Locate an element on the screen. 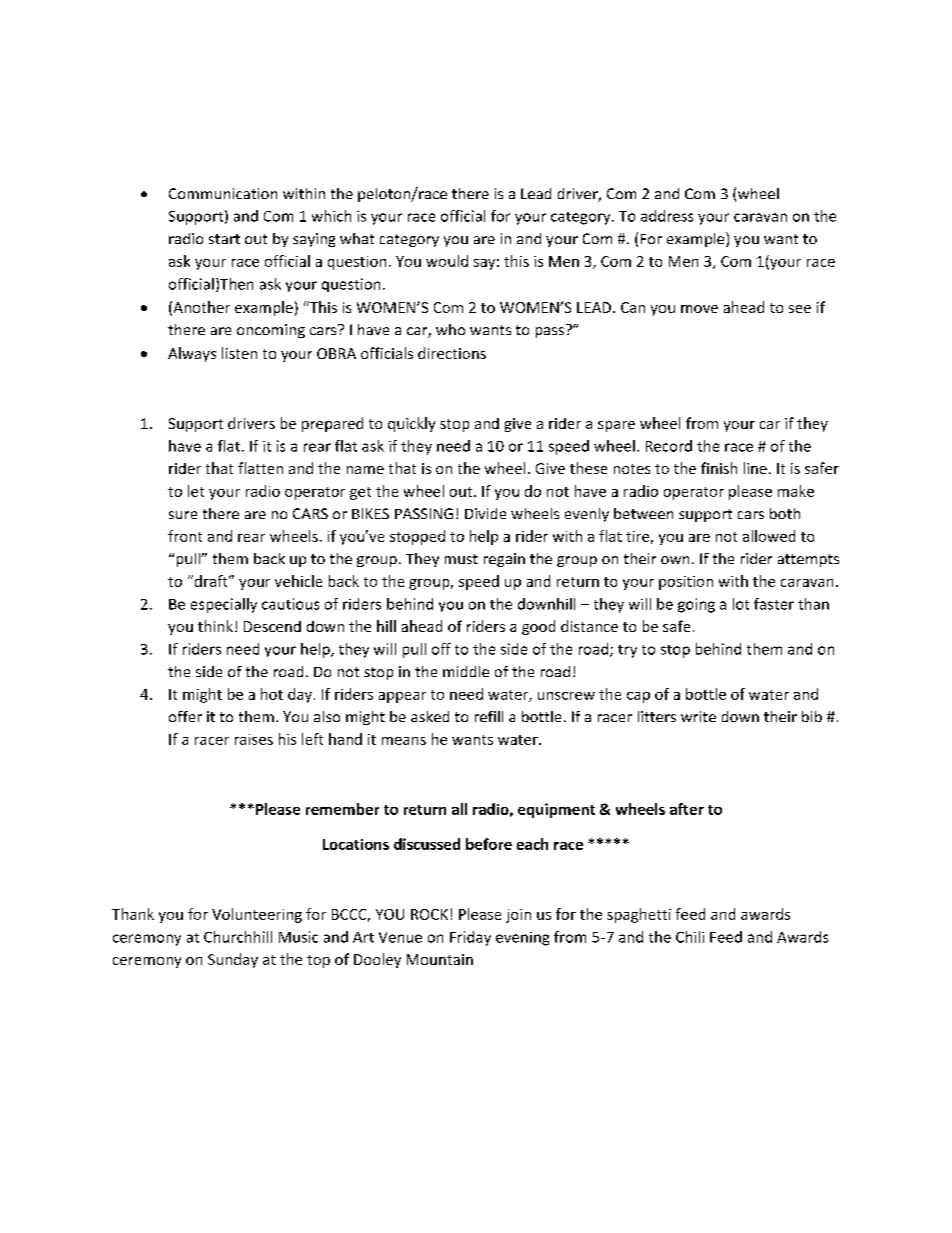  position is located at coordinates (686, 583).
